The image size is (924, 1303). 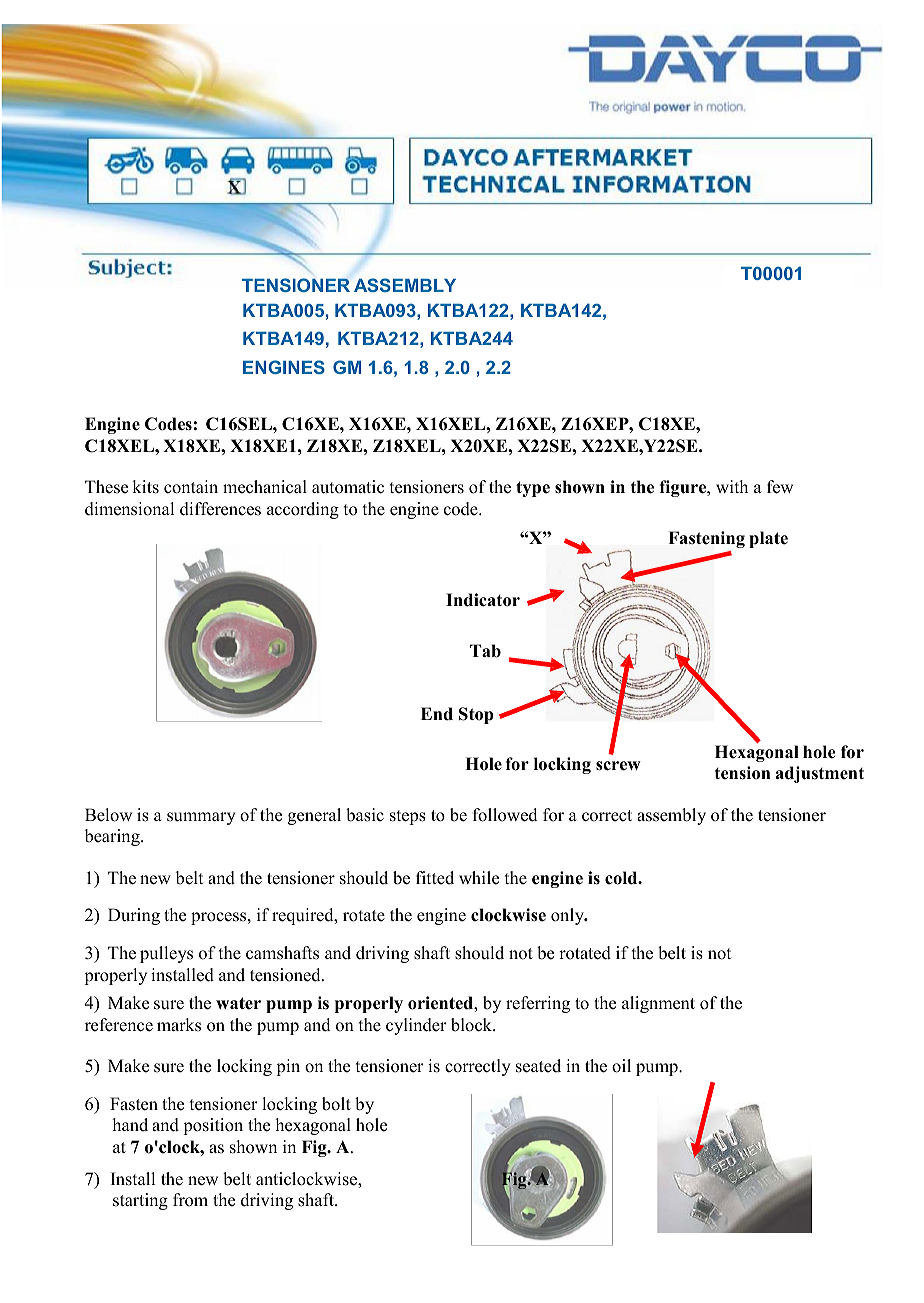 I want to click on bolt, so click(x=336, y=1104).
